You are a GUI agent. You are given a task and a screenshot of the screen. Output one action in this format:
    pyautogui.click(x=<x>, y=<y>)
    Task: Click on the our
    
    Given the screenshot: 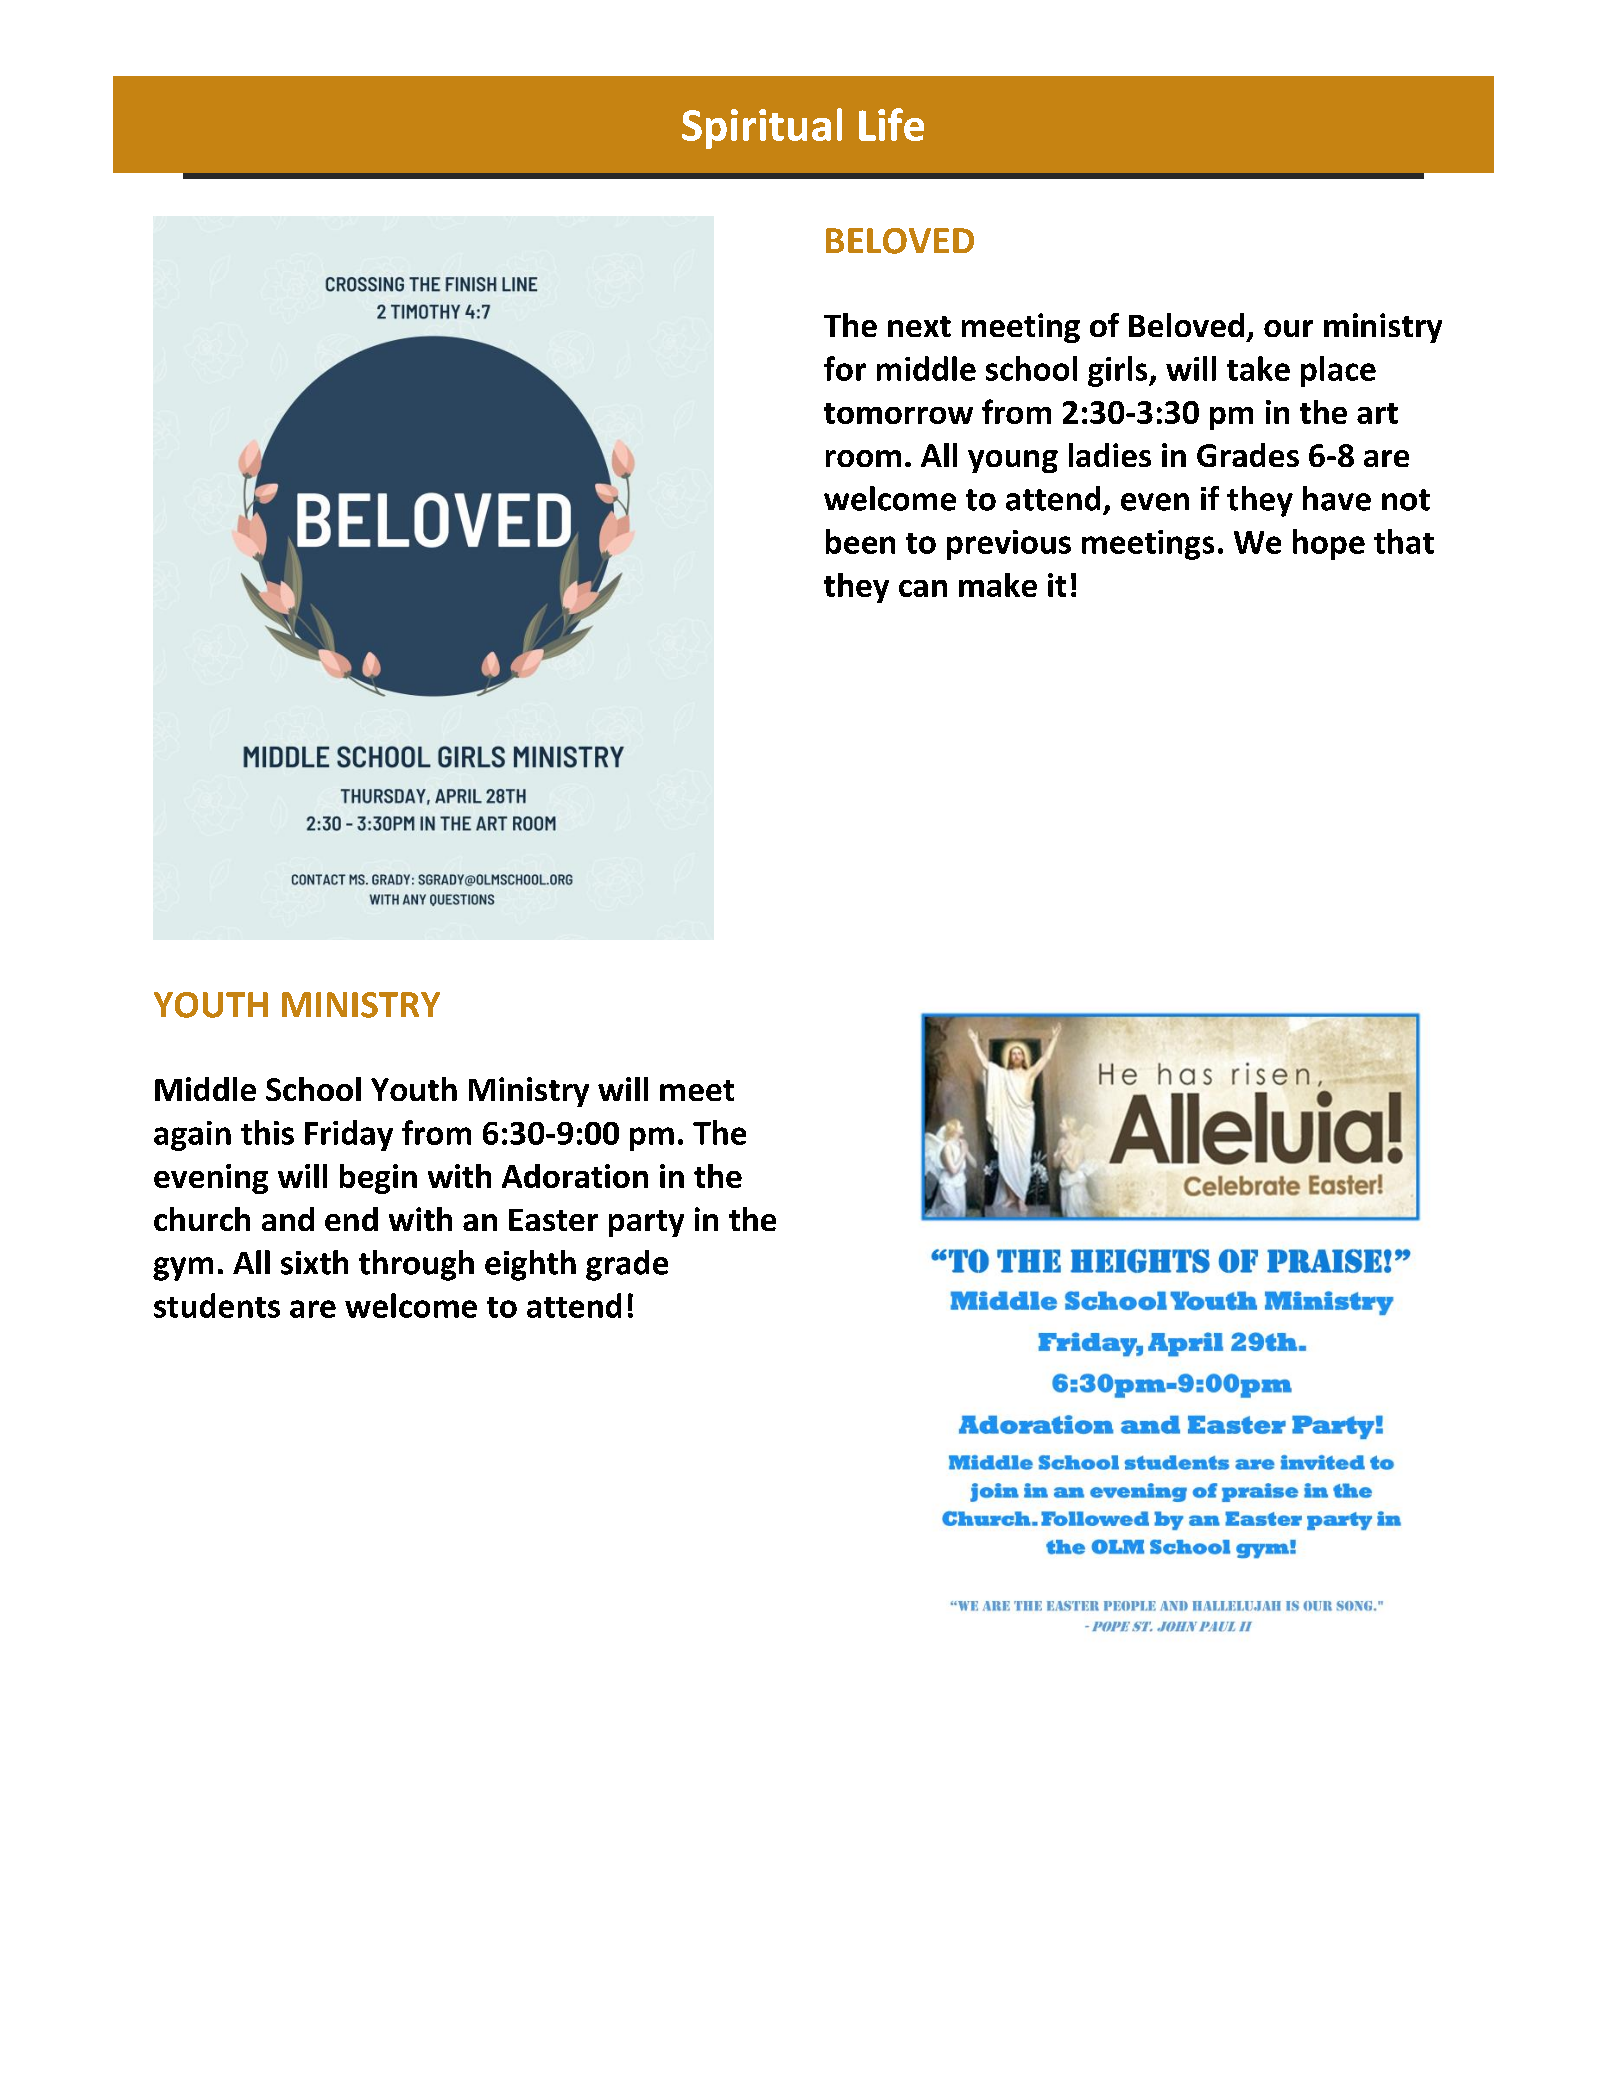 What is the action you would take?
    pyautogui.click(x=1288, y=328)
